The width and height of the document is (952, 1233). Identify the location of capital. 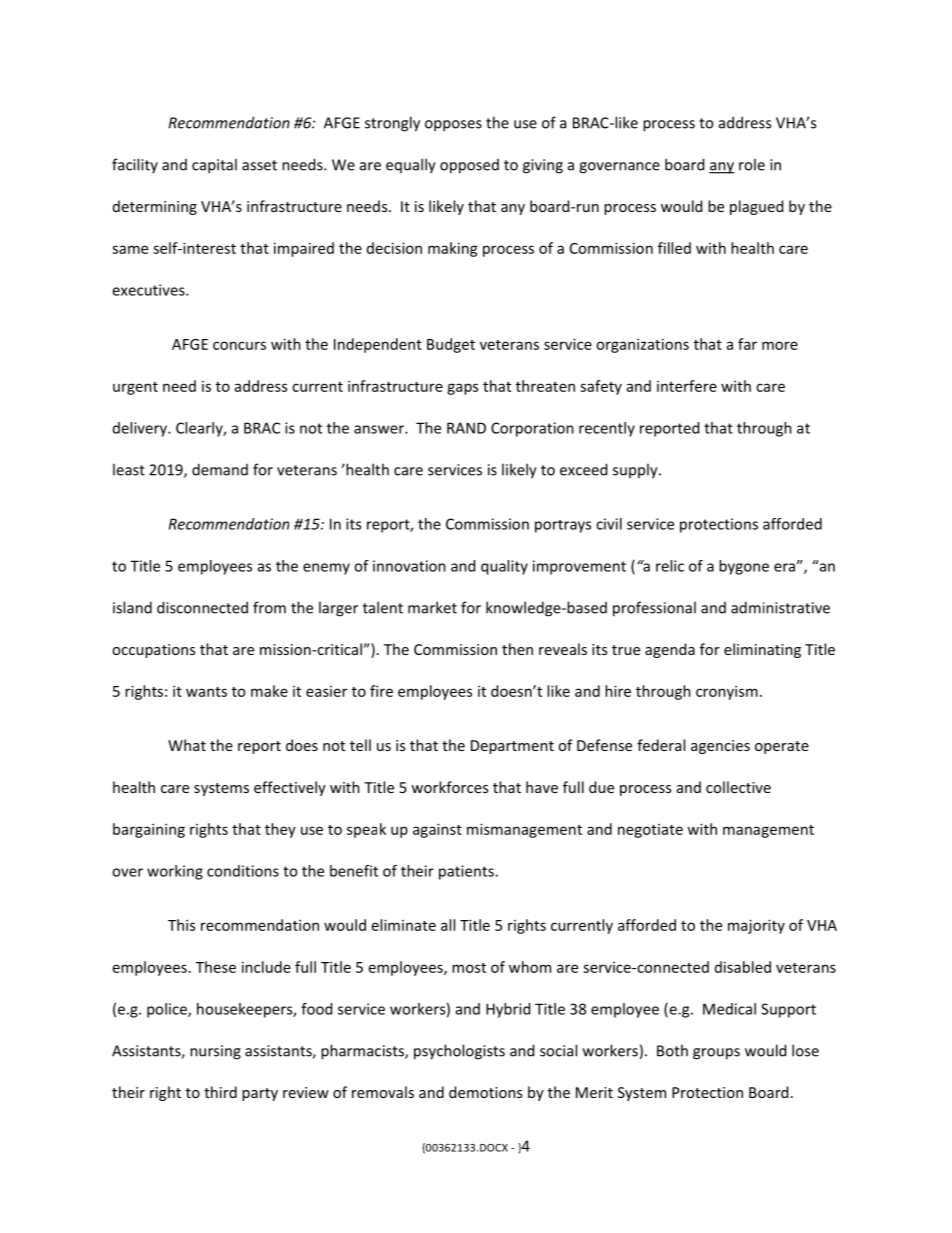
(214, 166).
